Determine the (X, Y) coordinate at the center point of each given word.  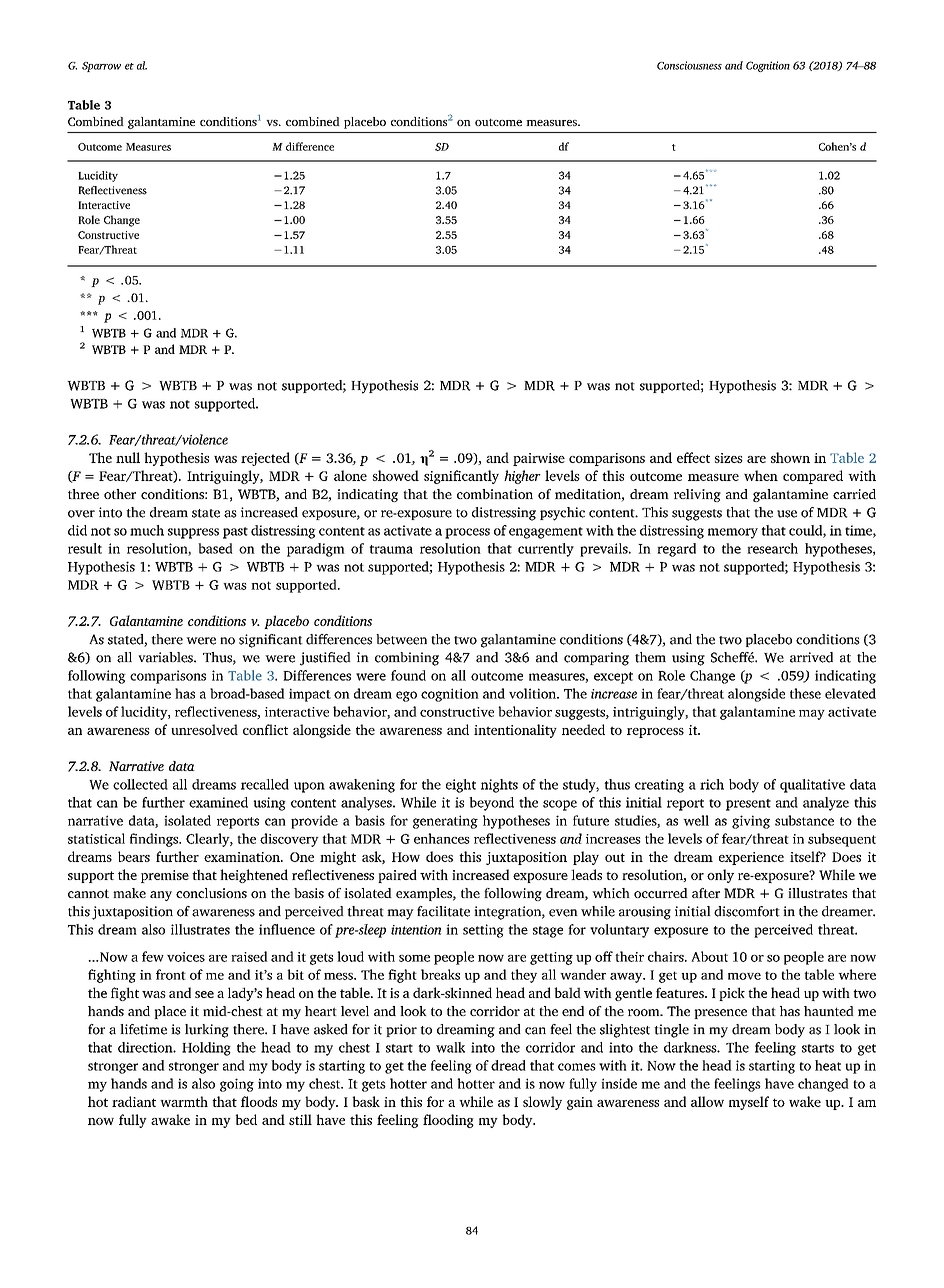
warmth (184, 1101)
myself (749, 1103)
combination (495, 494)
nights (499, 786)
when (761, 475)
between (401, 639)
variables (166, 657)
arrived (811, 657)
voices (186, 957)
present (748, 805)
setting (483, 931)
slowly (542, 1103)
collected (140, 784)
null (128, 457)
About (709, 956)
